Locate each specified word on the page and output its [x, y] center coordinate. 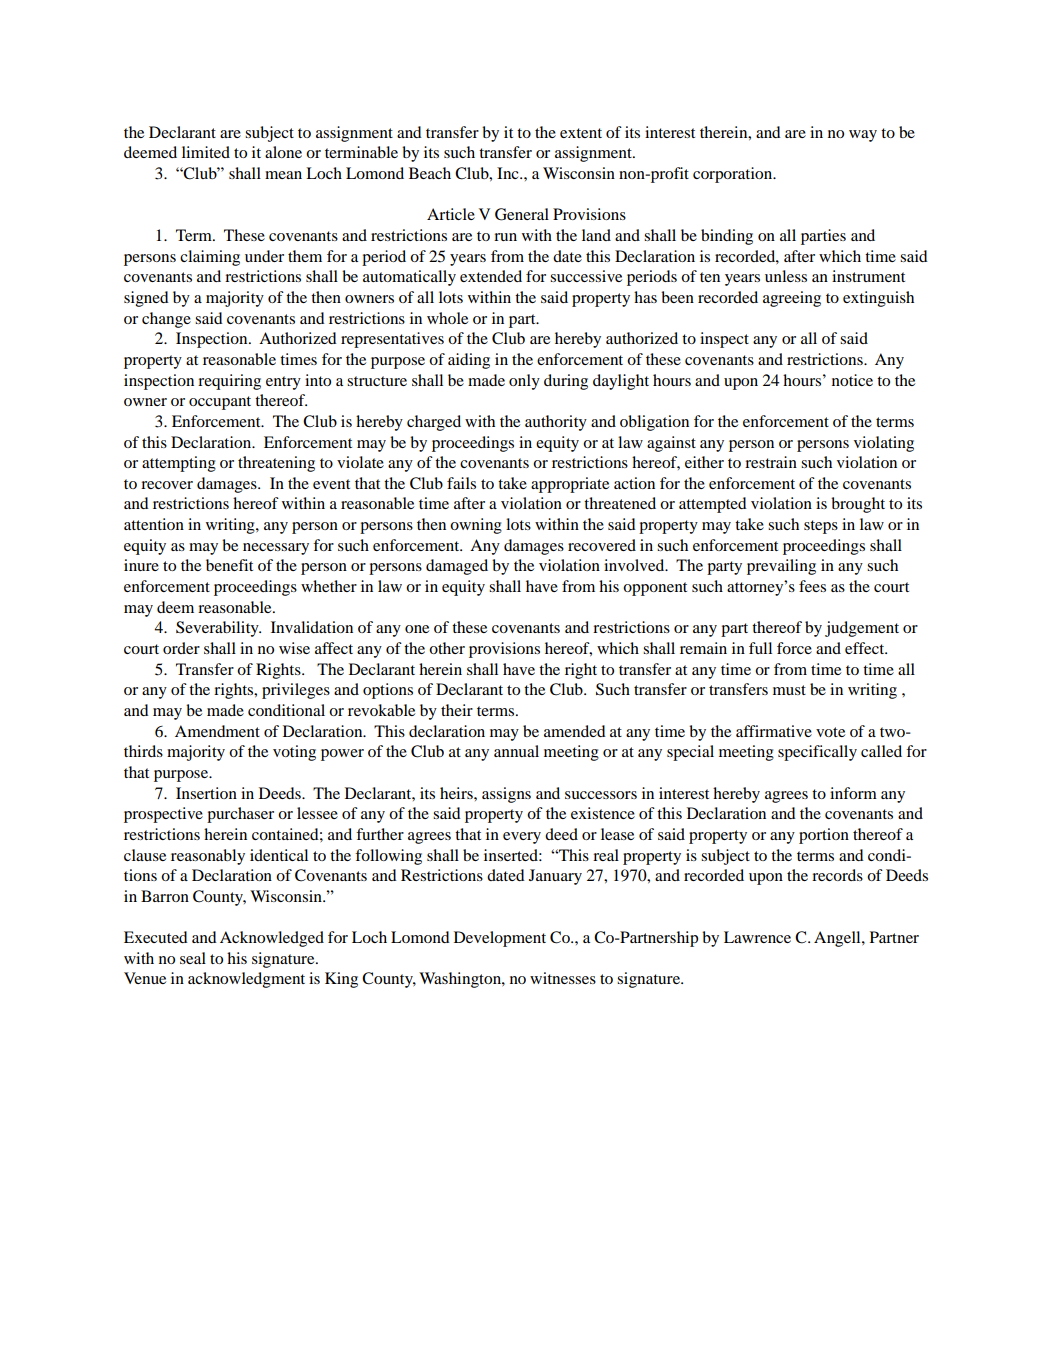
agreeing [792, 299]
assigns [506, 795]
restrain [771, 462]
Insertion [206, 793]
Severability [218, 629]
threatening [276, 464]
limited [206, 152]
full [760, 648]
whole [447, 318]
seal [193, 958]
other [447, 648]
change [166, 320]
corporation [734, 175]
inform [853, 793]
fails [461, 483]
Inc [509, 173]
